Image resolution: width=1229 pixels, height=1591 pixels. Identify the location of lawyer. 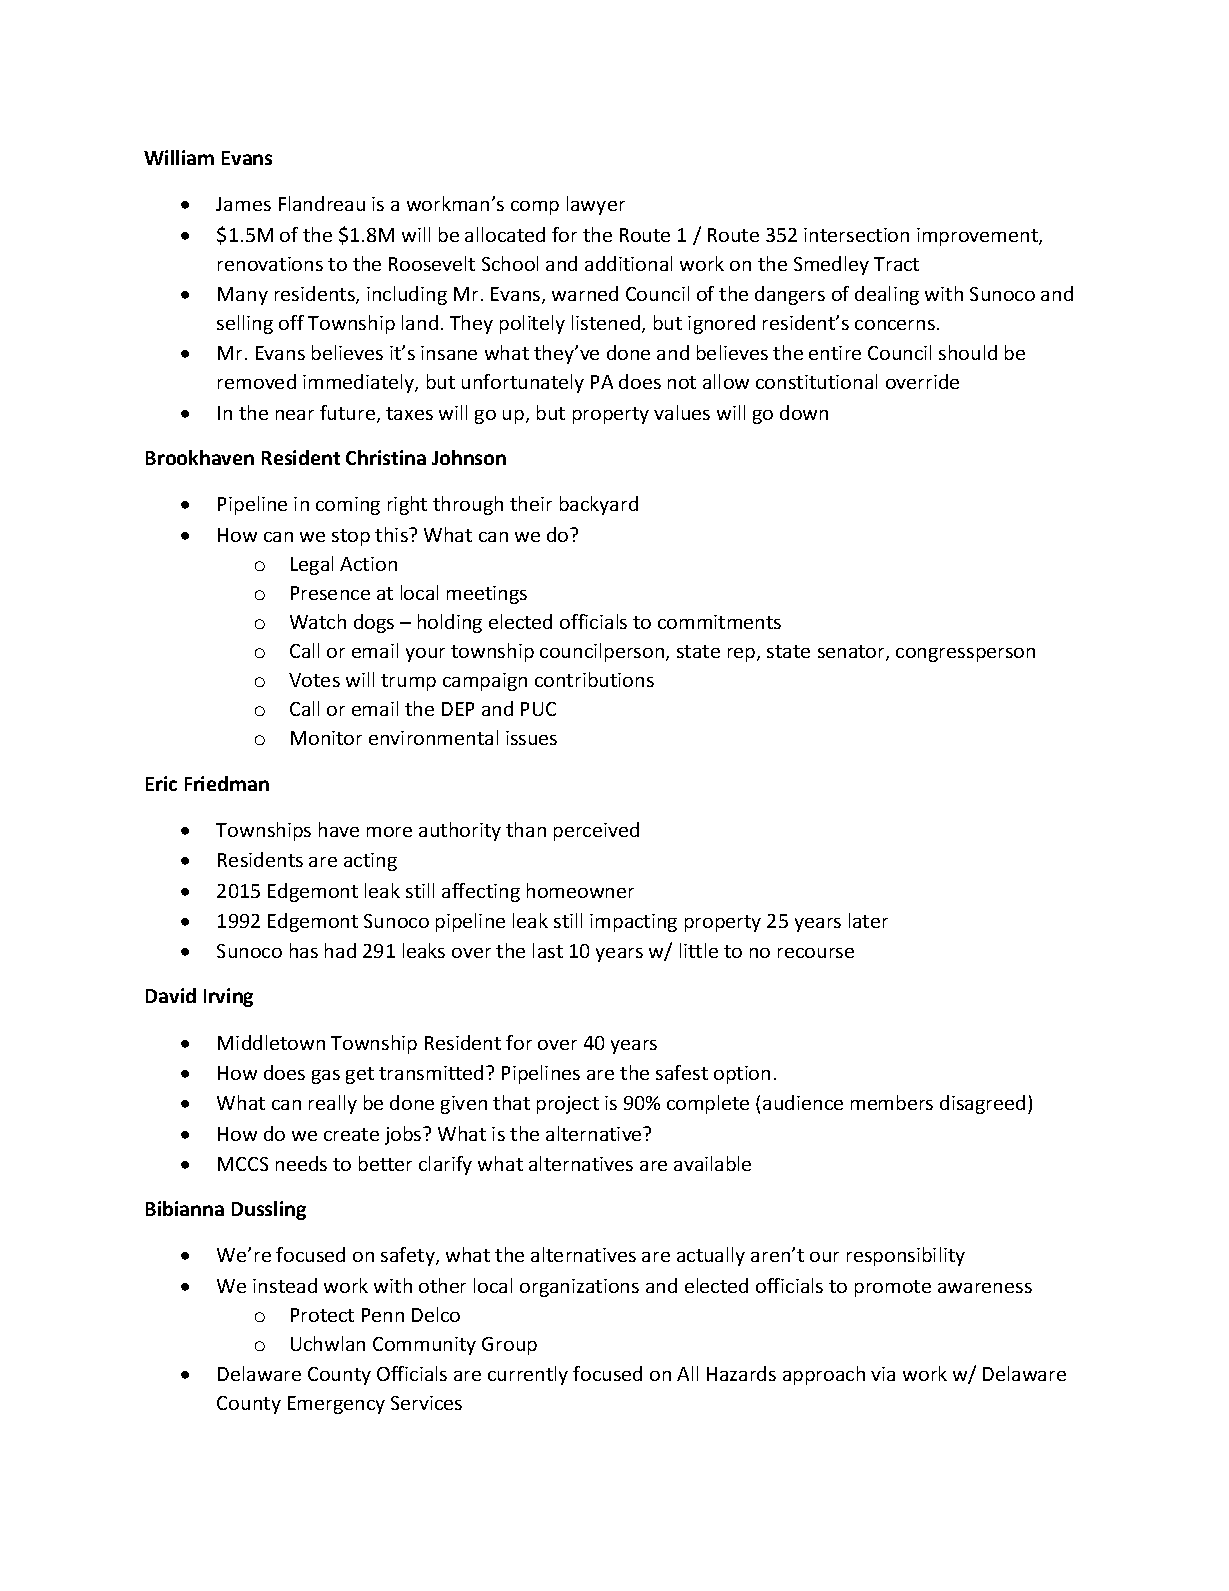
(596, 205).
